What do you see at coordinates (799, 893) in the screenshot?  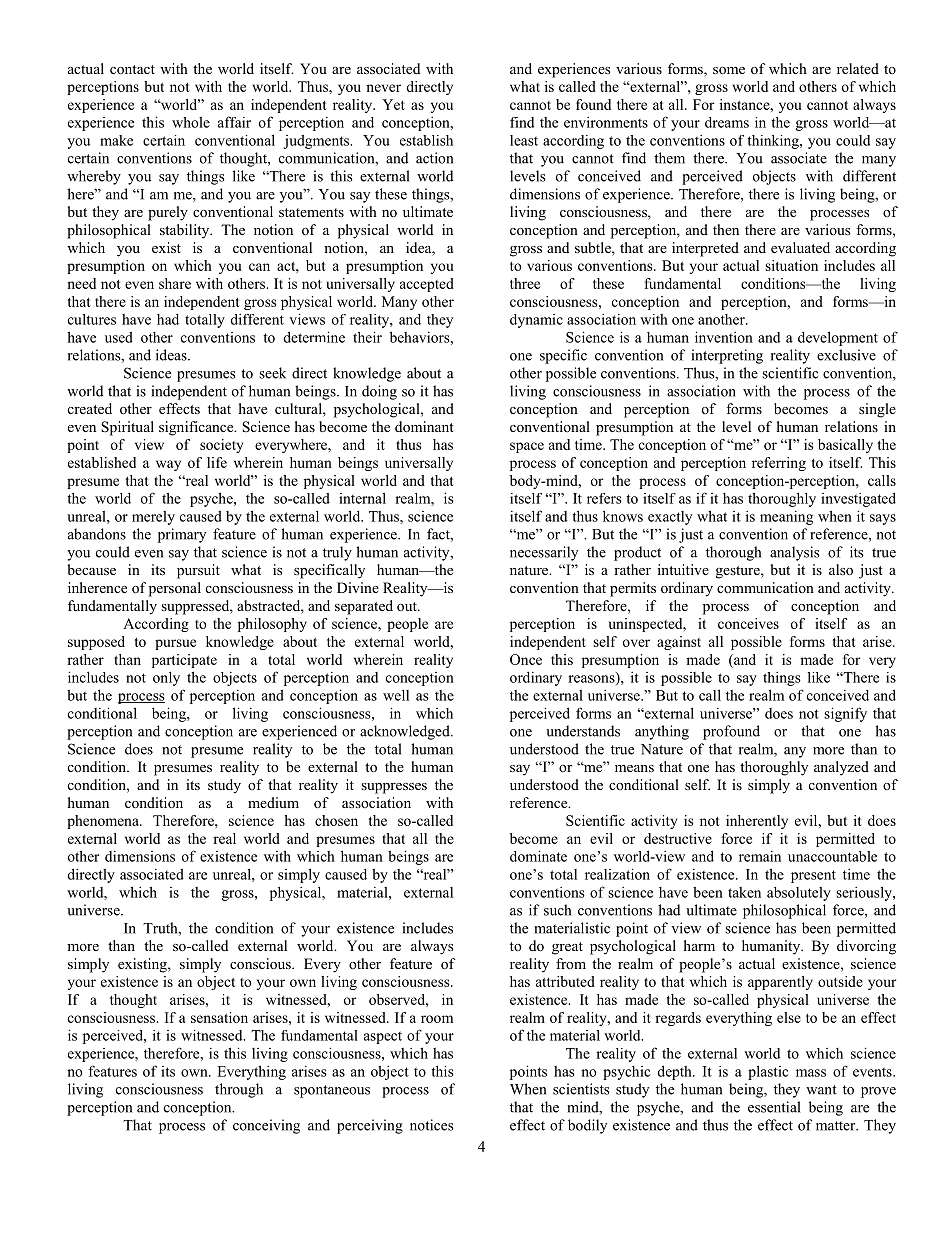 I see `absolutely` at bounding box center [799, 893].
